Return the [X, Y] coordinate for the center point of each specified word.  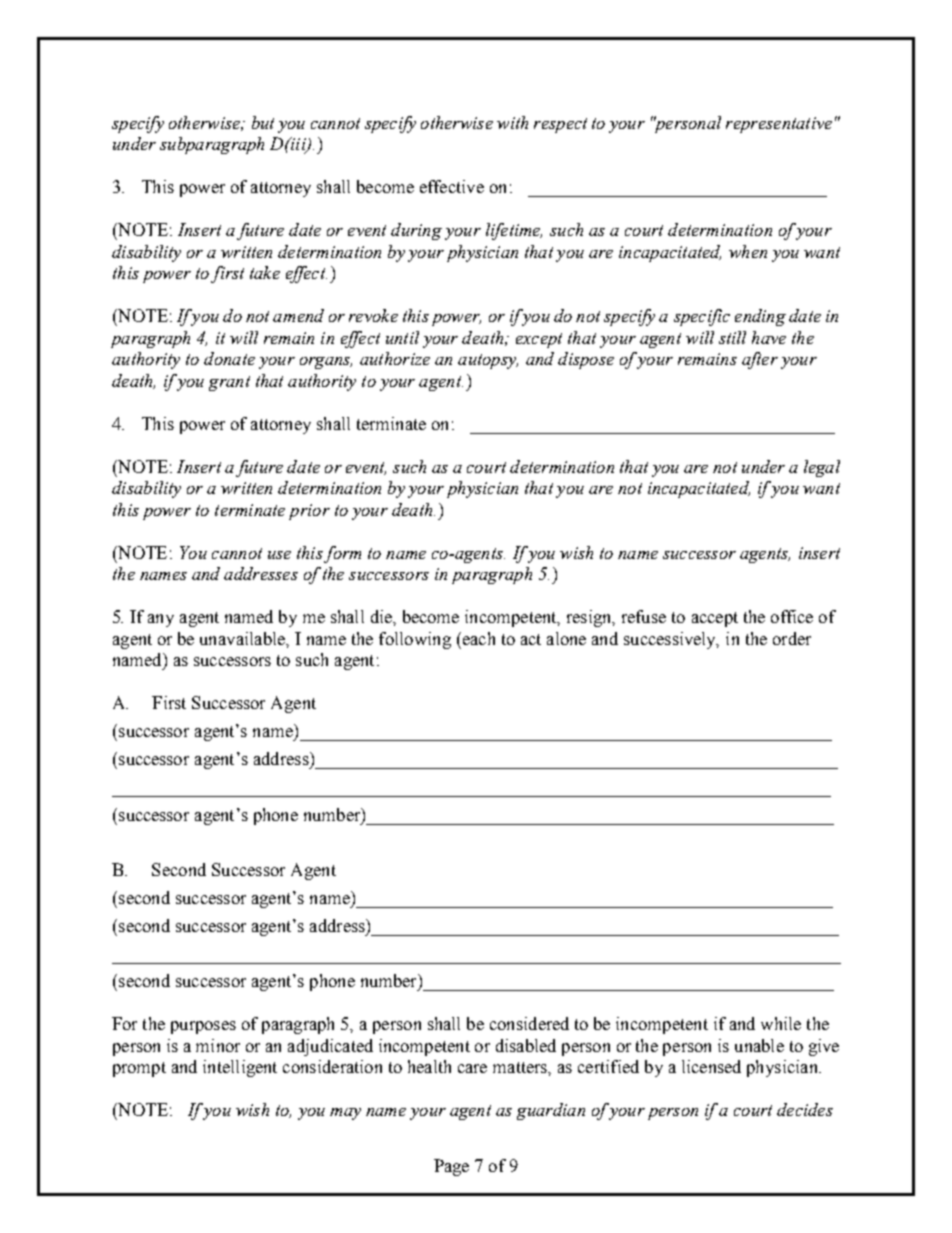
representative [779, 125]
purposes [203, 1027]
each [477, 638]
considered [529, 1023]
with [512, 122]
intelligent [240, 1068]
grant [229, 383]
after [760, 360]
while [781, 1023]
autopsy [488, 361]
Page [451, 1167]
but [263, 122]
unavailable [243, 638]
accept [715, 619]
